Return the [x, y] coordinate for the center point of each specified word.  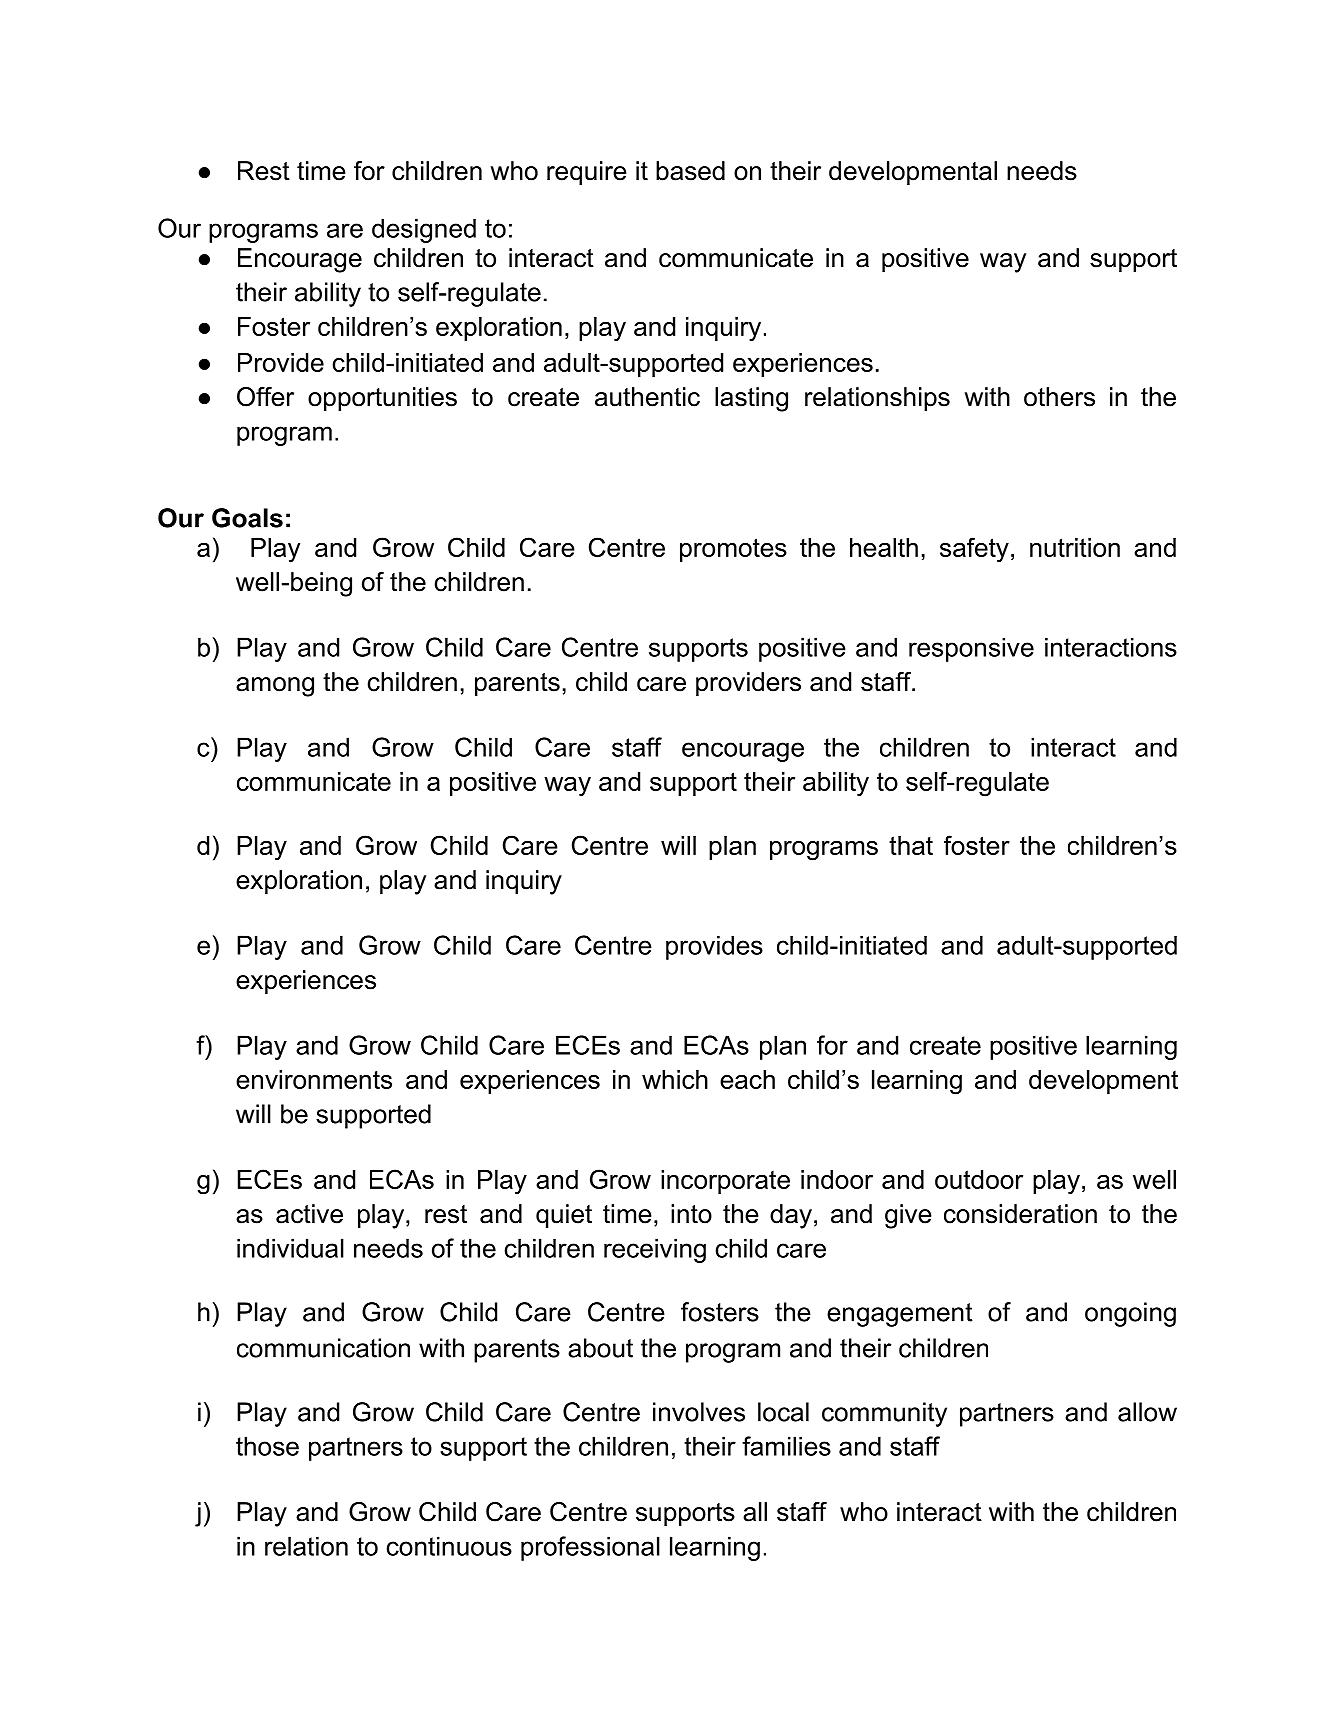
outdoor [979, 1179]
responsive [971, 650]
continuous [449, 1546]
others [1059, 397]
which [675, 1079]
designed [424, 230]
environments [314, 1079]
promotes [733, 550]
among [275, 687]
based [690, 171]
